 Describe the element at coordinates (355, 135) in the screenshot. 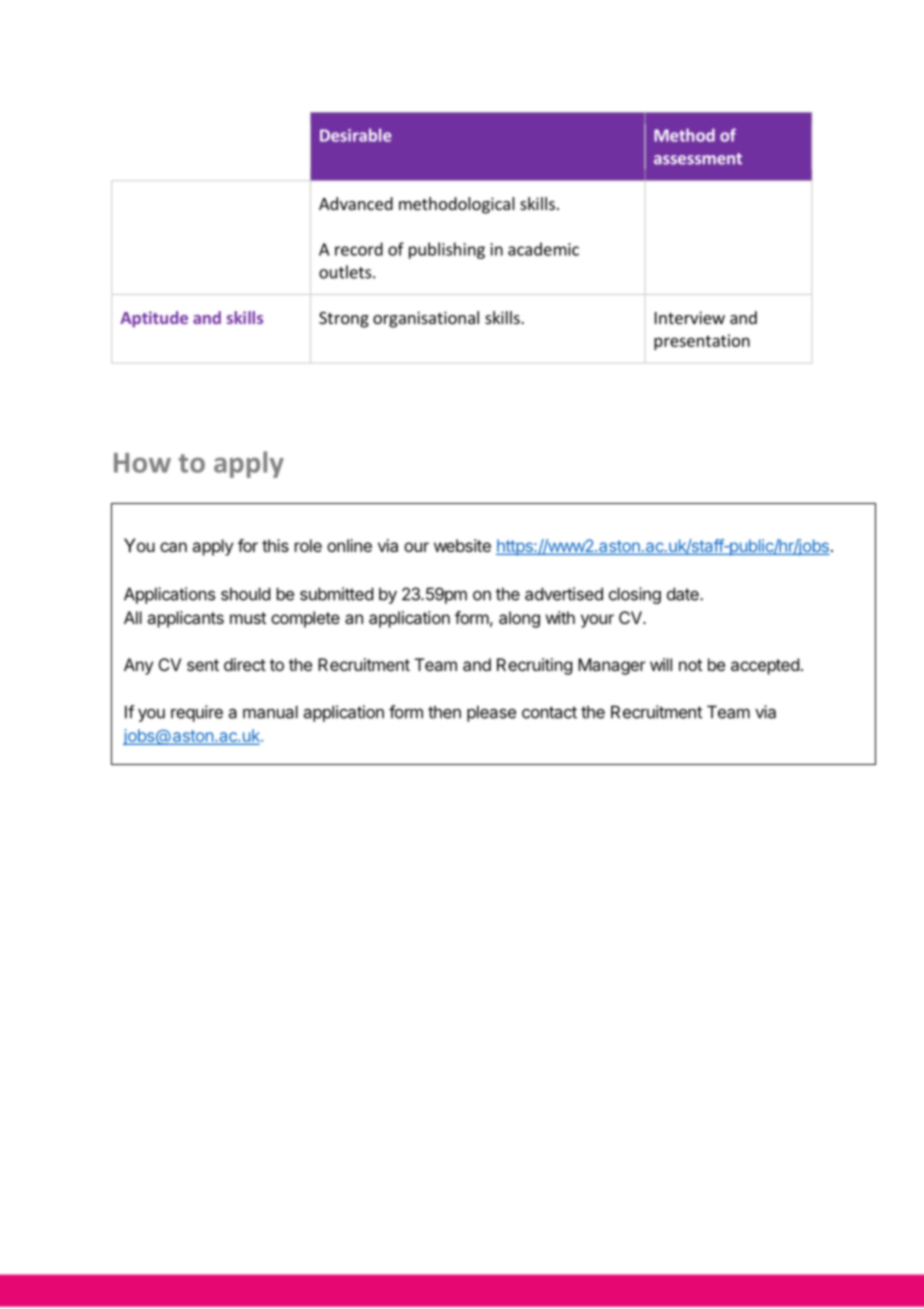

I see `Desirable` at that location.
